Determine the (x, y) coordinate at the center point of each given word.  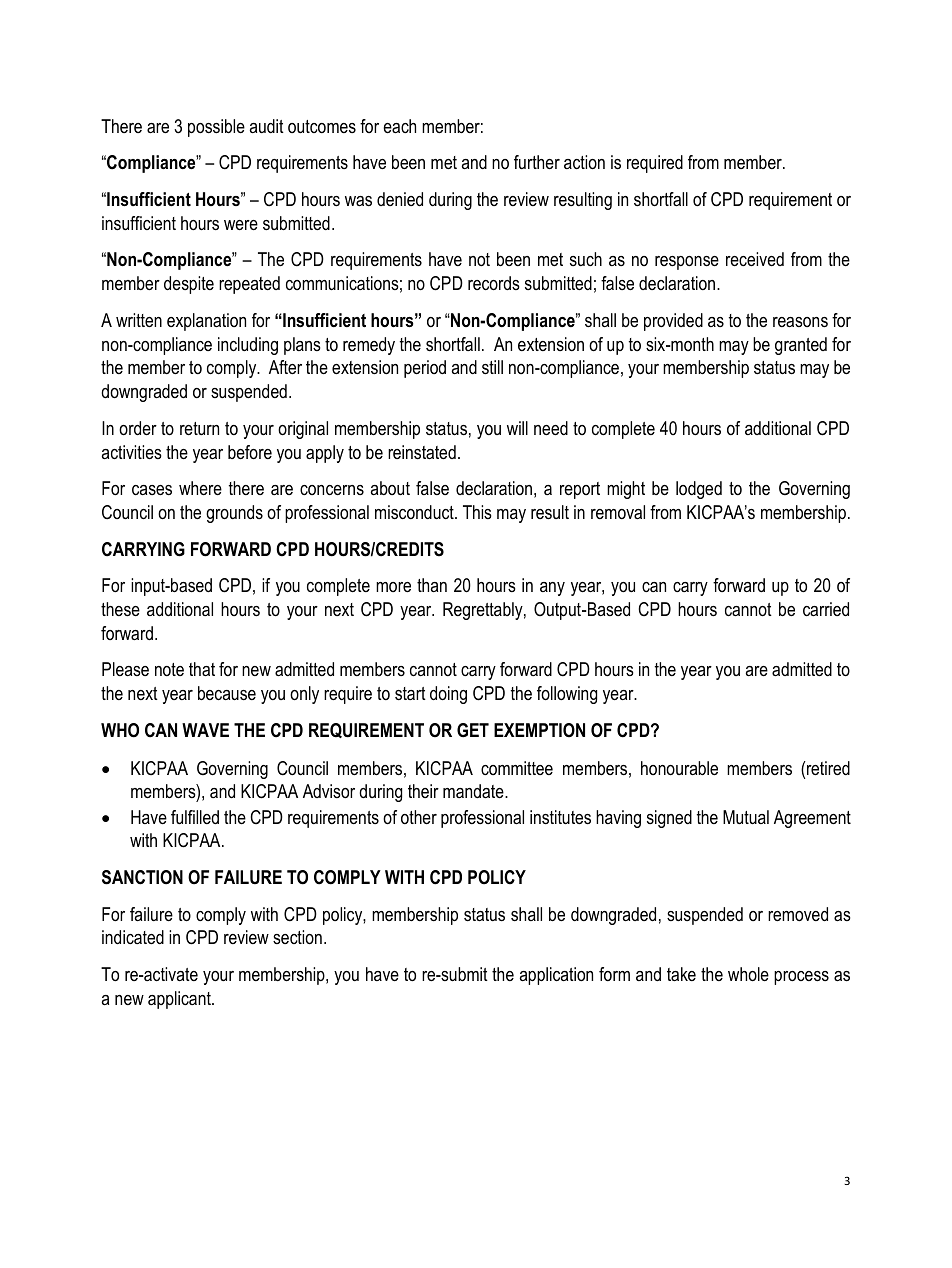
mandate (474, 791)
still (492, 367)
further (537, 162)
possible (216, 128)
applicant (180, 1000)
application (556, 976)
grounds (234, 514)
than (432, 585)
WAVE (205, 730)
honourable (679, 768)
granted (801, 346)
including (248, 346)
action (584, 162)
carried (826, 609)
